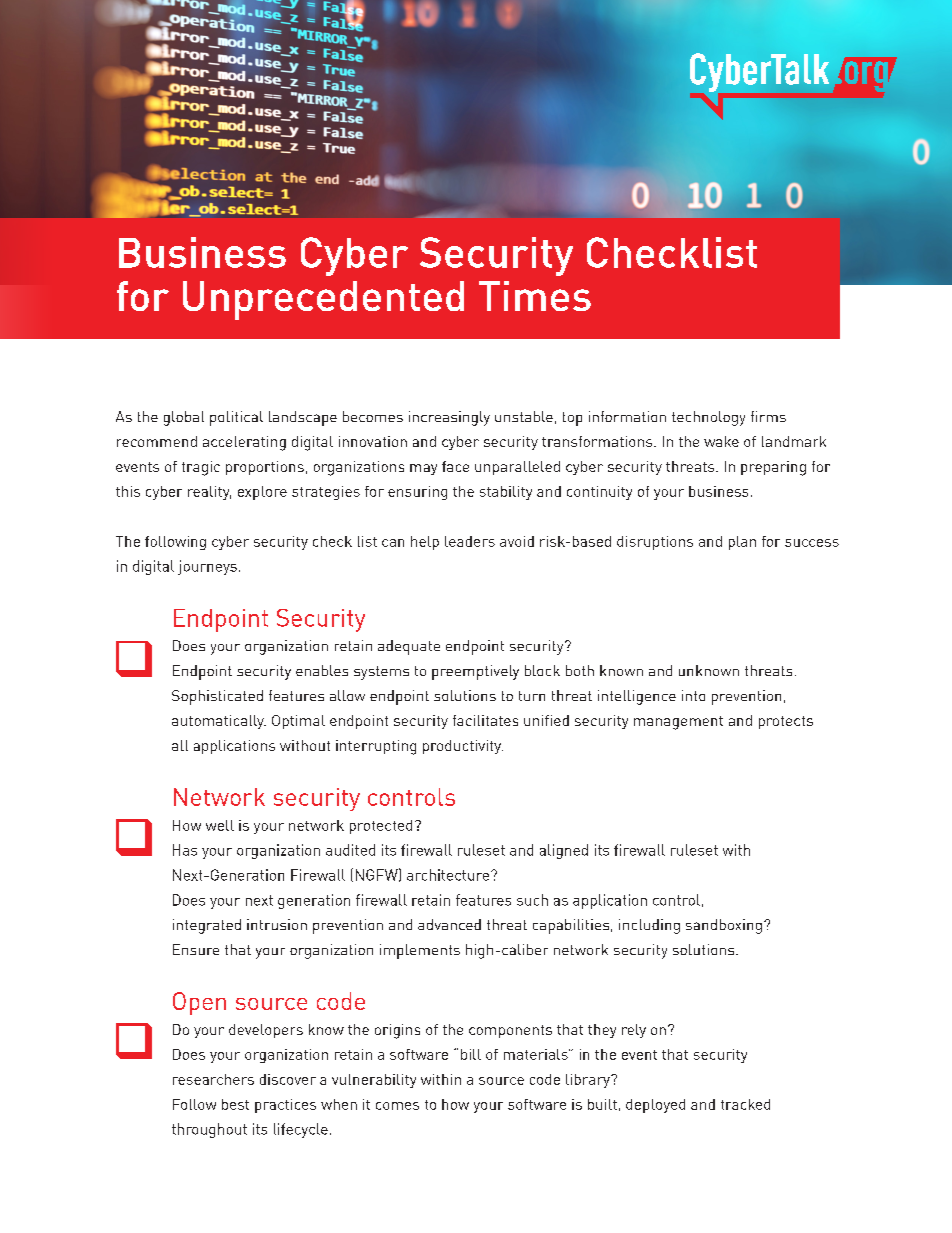 This screenshot has width=952, height=1233. I want to click on Ensure, so click(196, 949).
